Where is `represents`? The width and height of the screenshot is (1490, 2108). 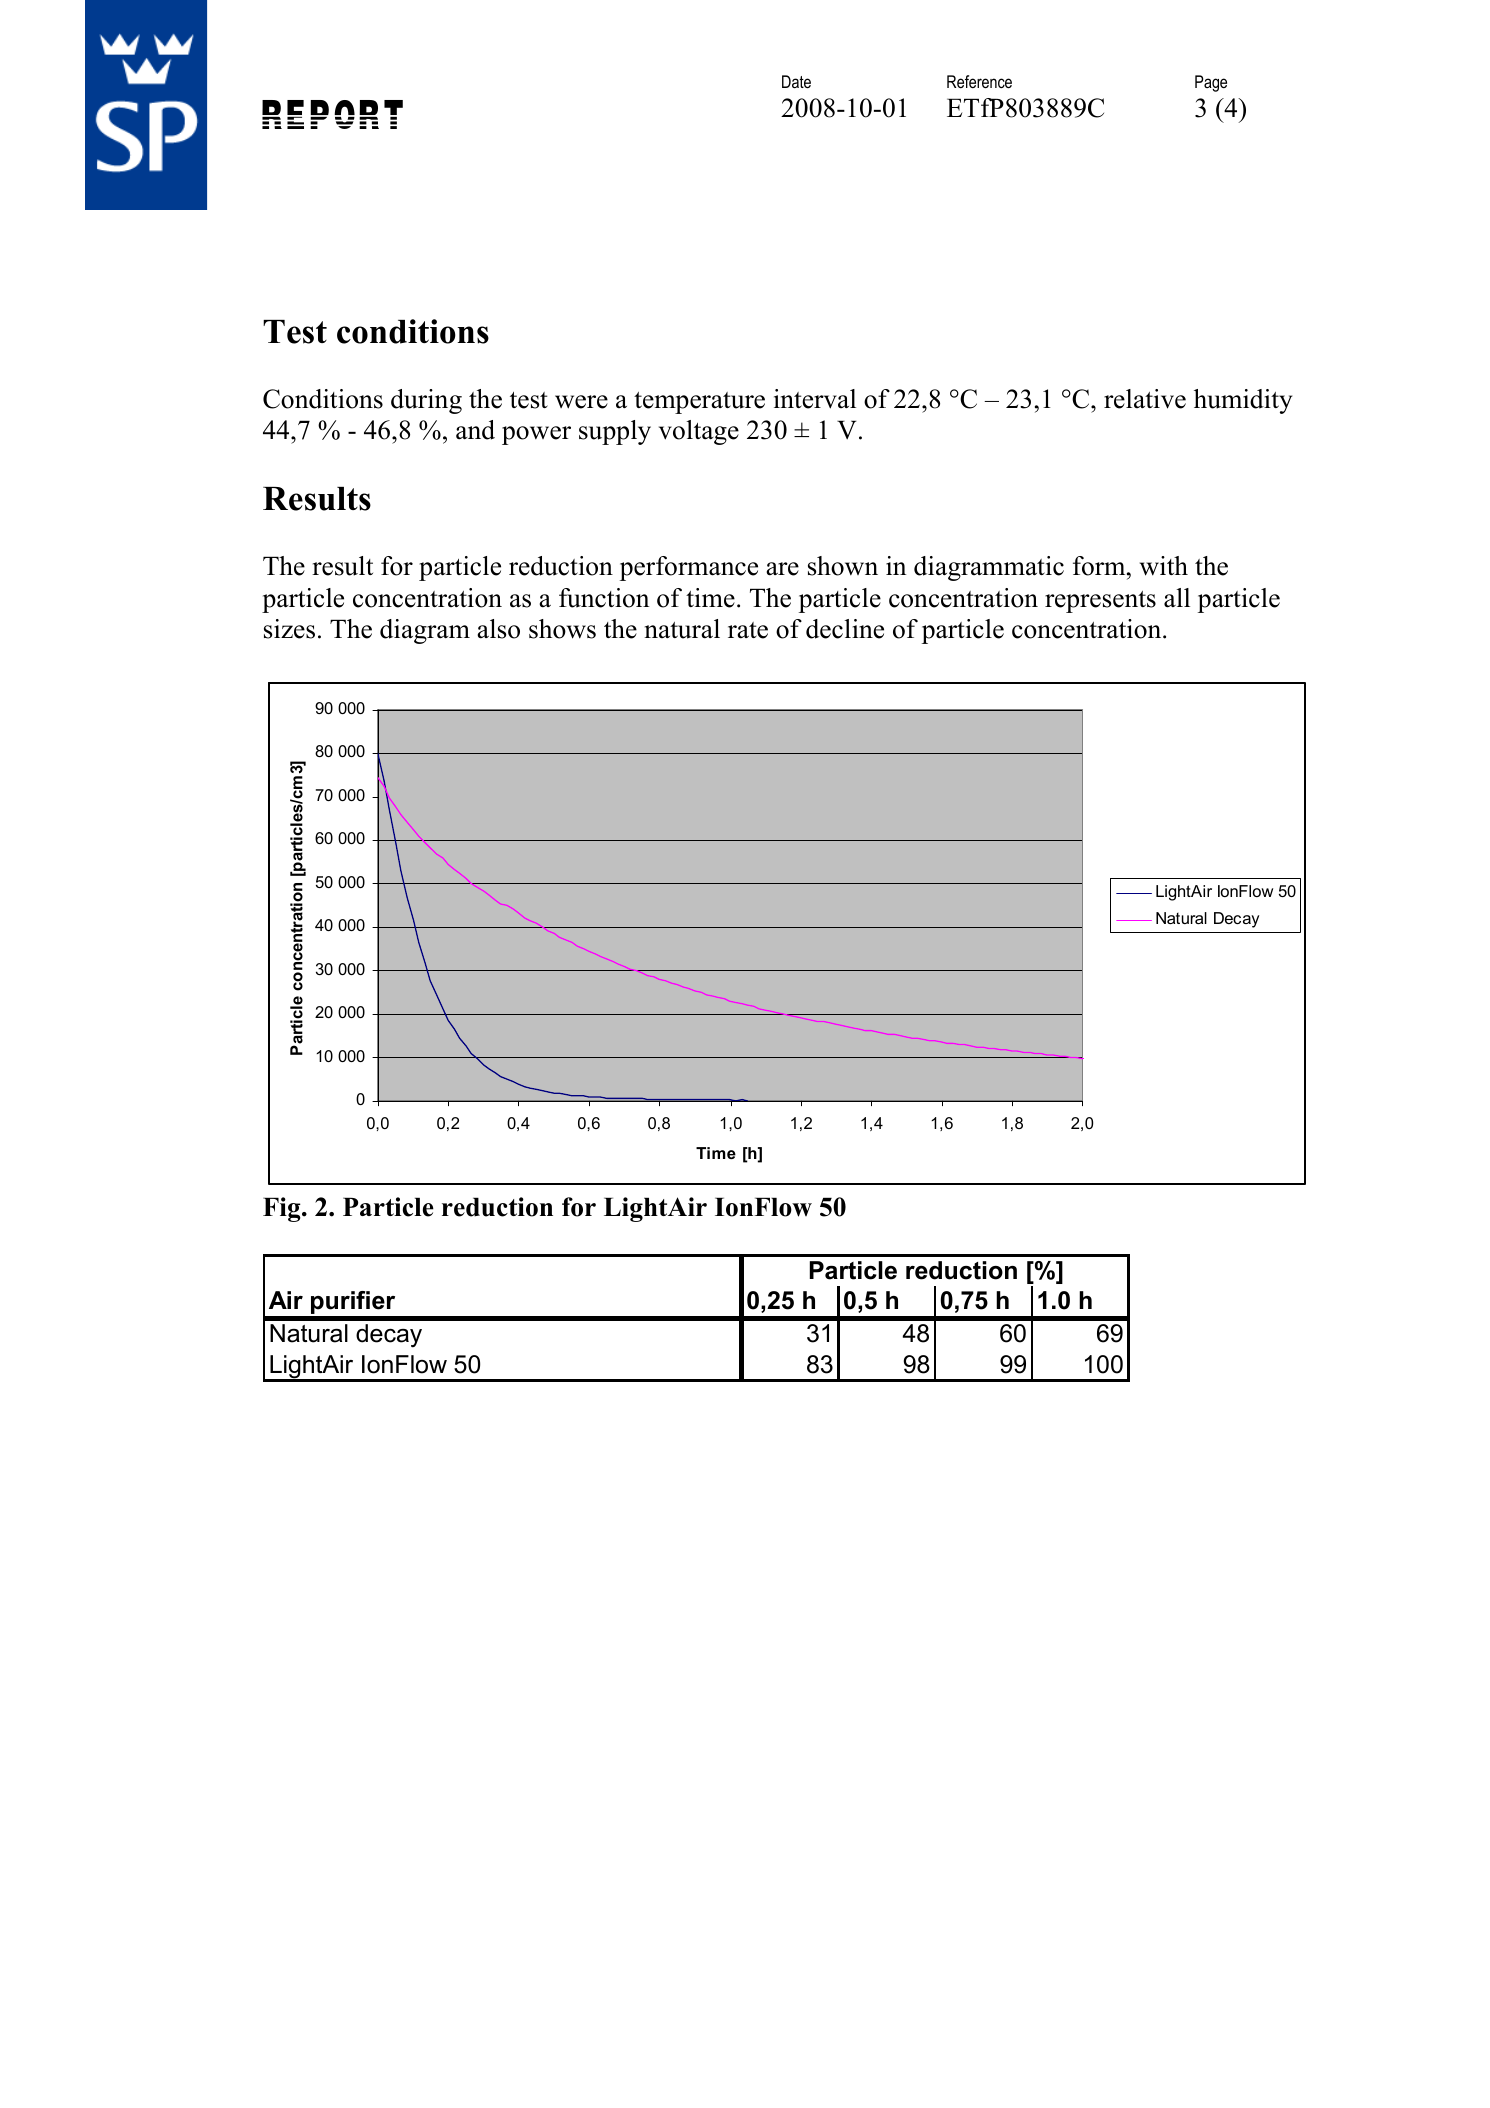
represents is located at coordinates (1100, 602).
